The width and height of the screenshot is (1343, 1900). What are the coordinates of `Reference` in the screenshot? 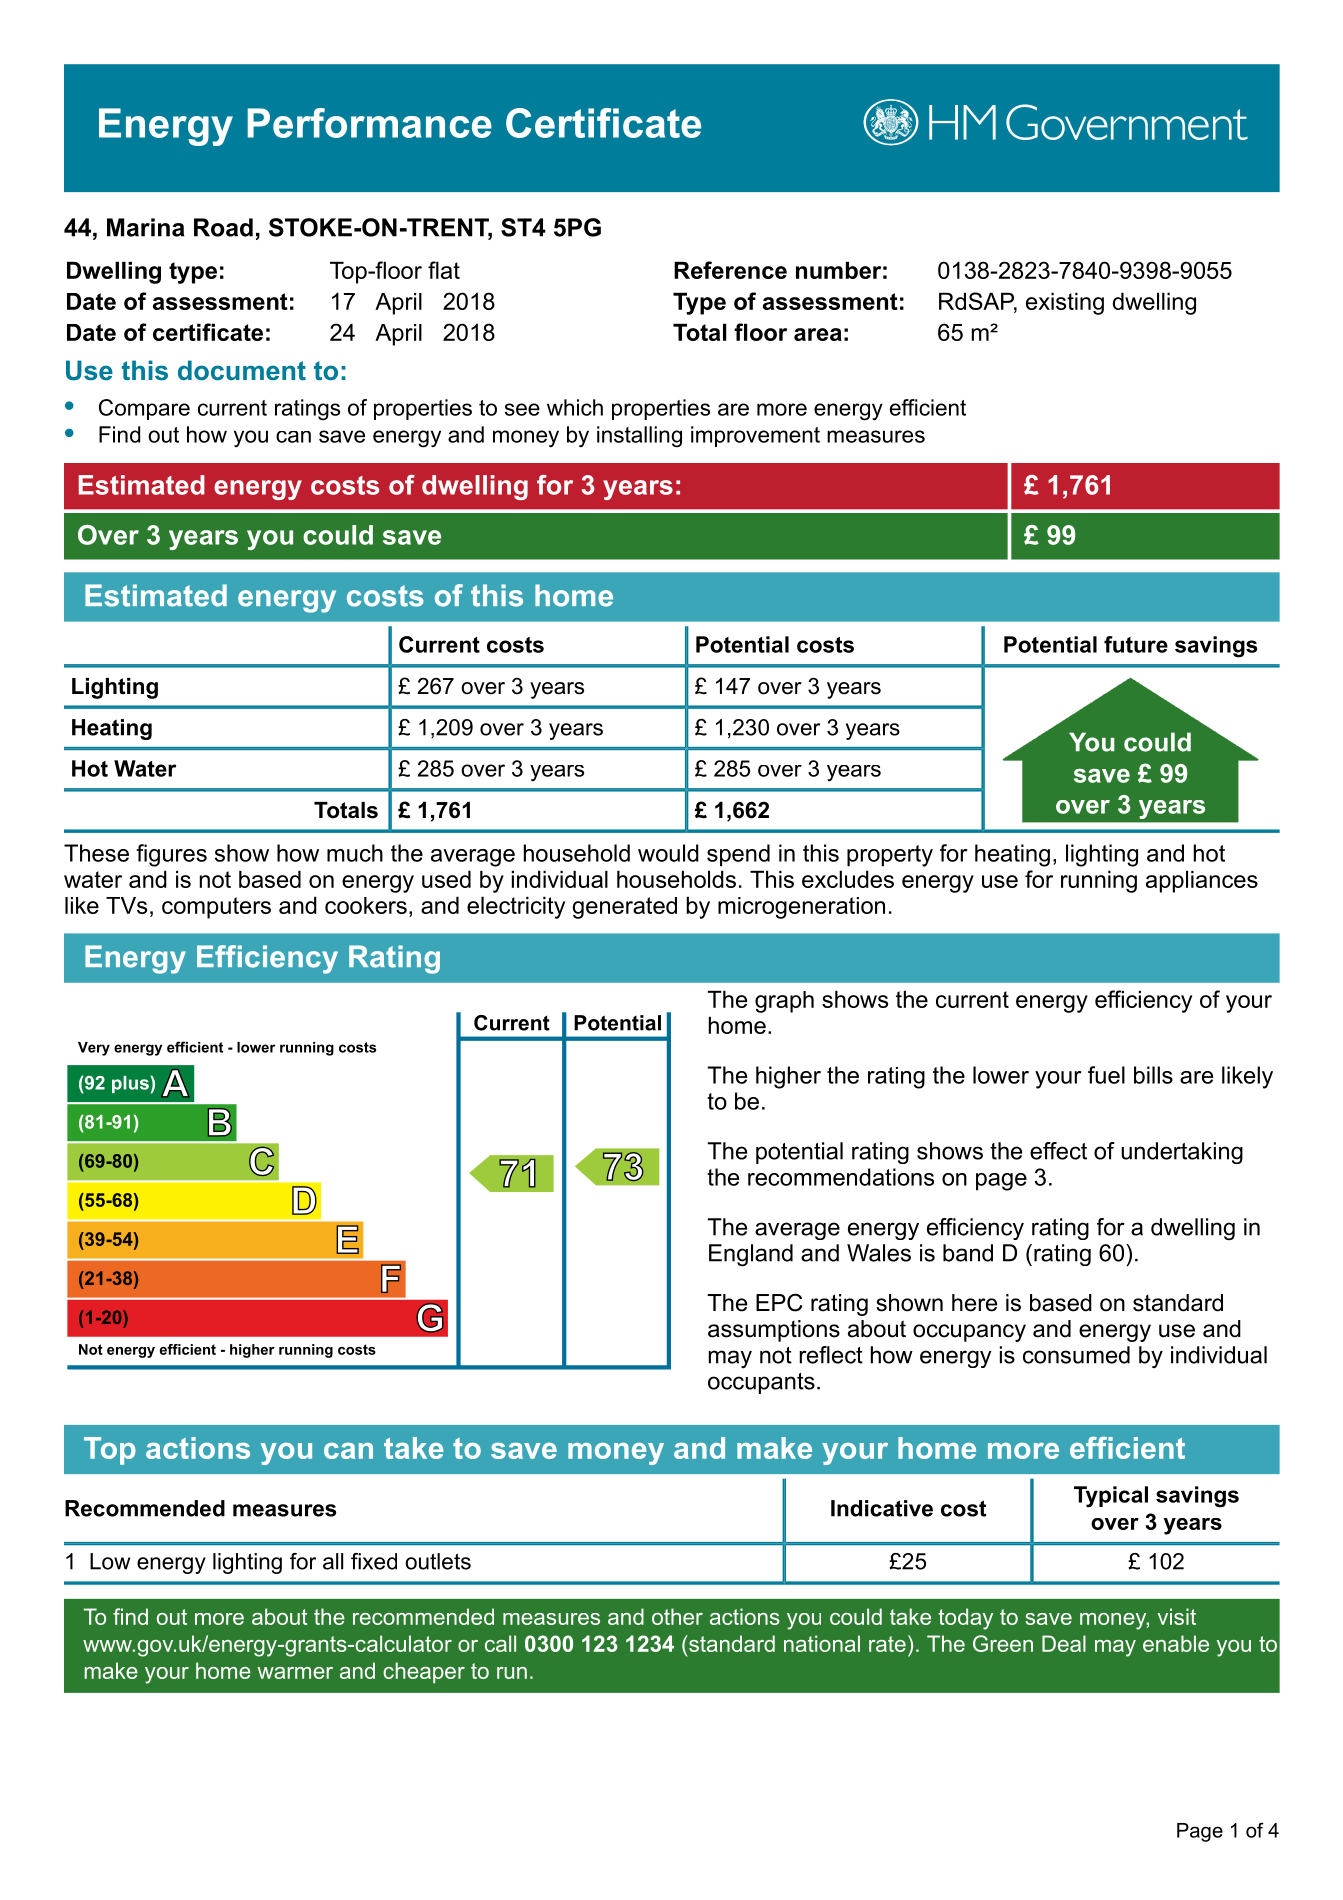 It's located at (730, 270).
